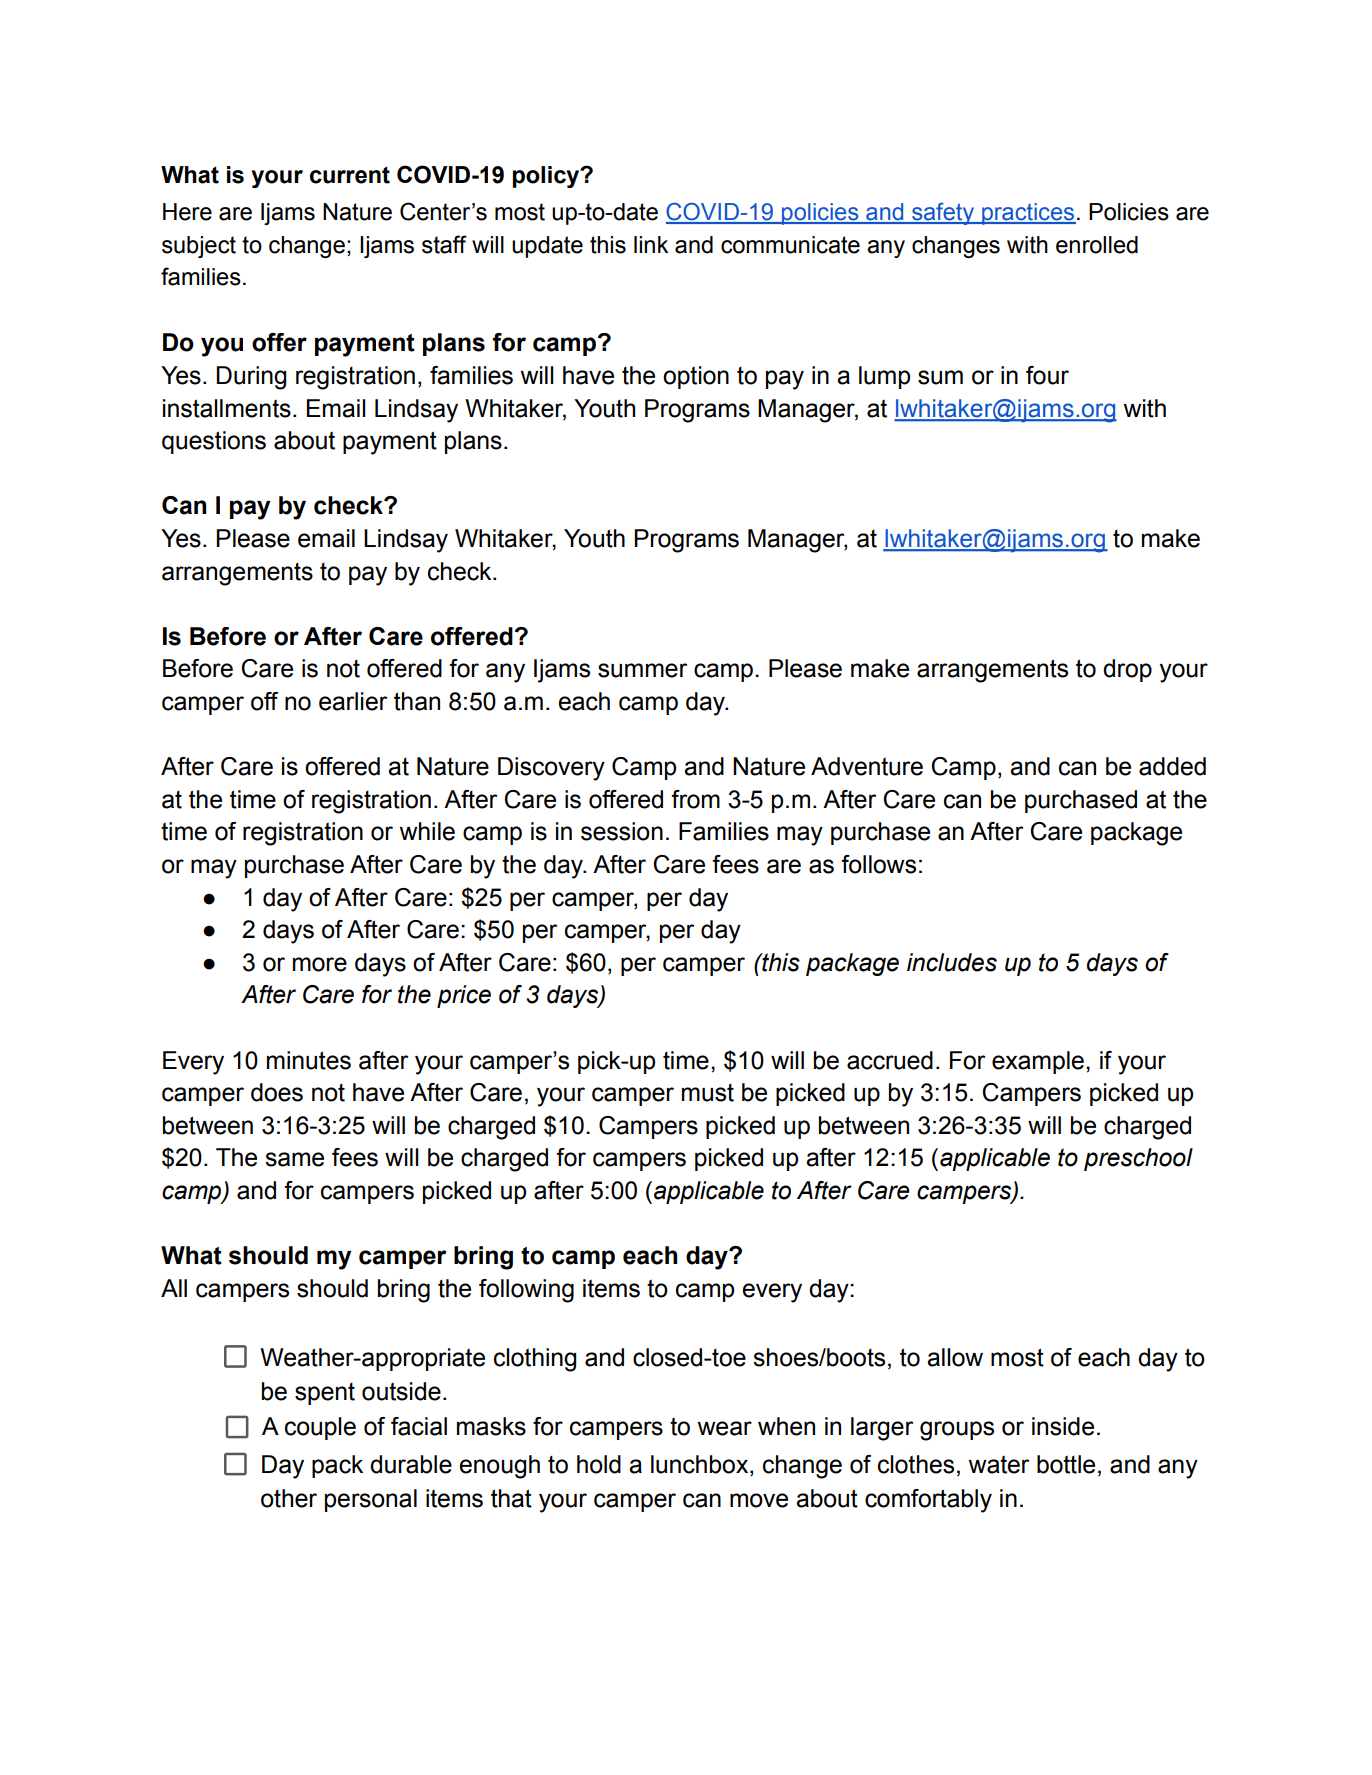  I want to click on current, so click(350, 175).
